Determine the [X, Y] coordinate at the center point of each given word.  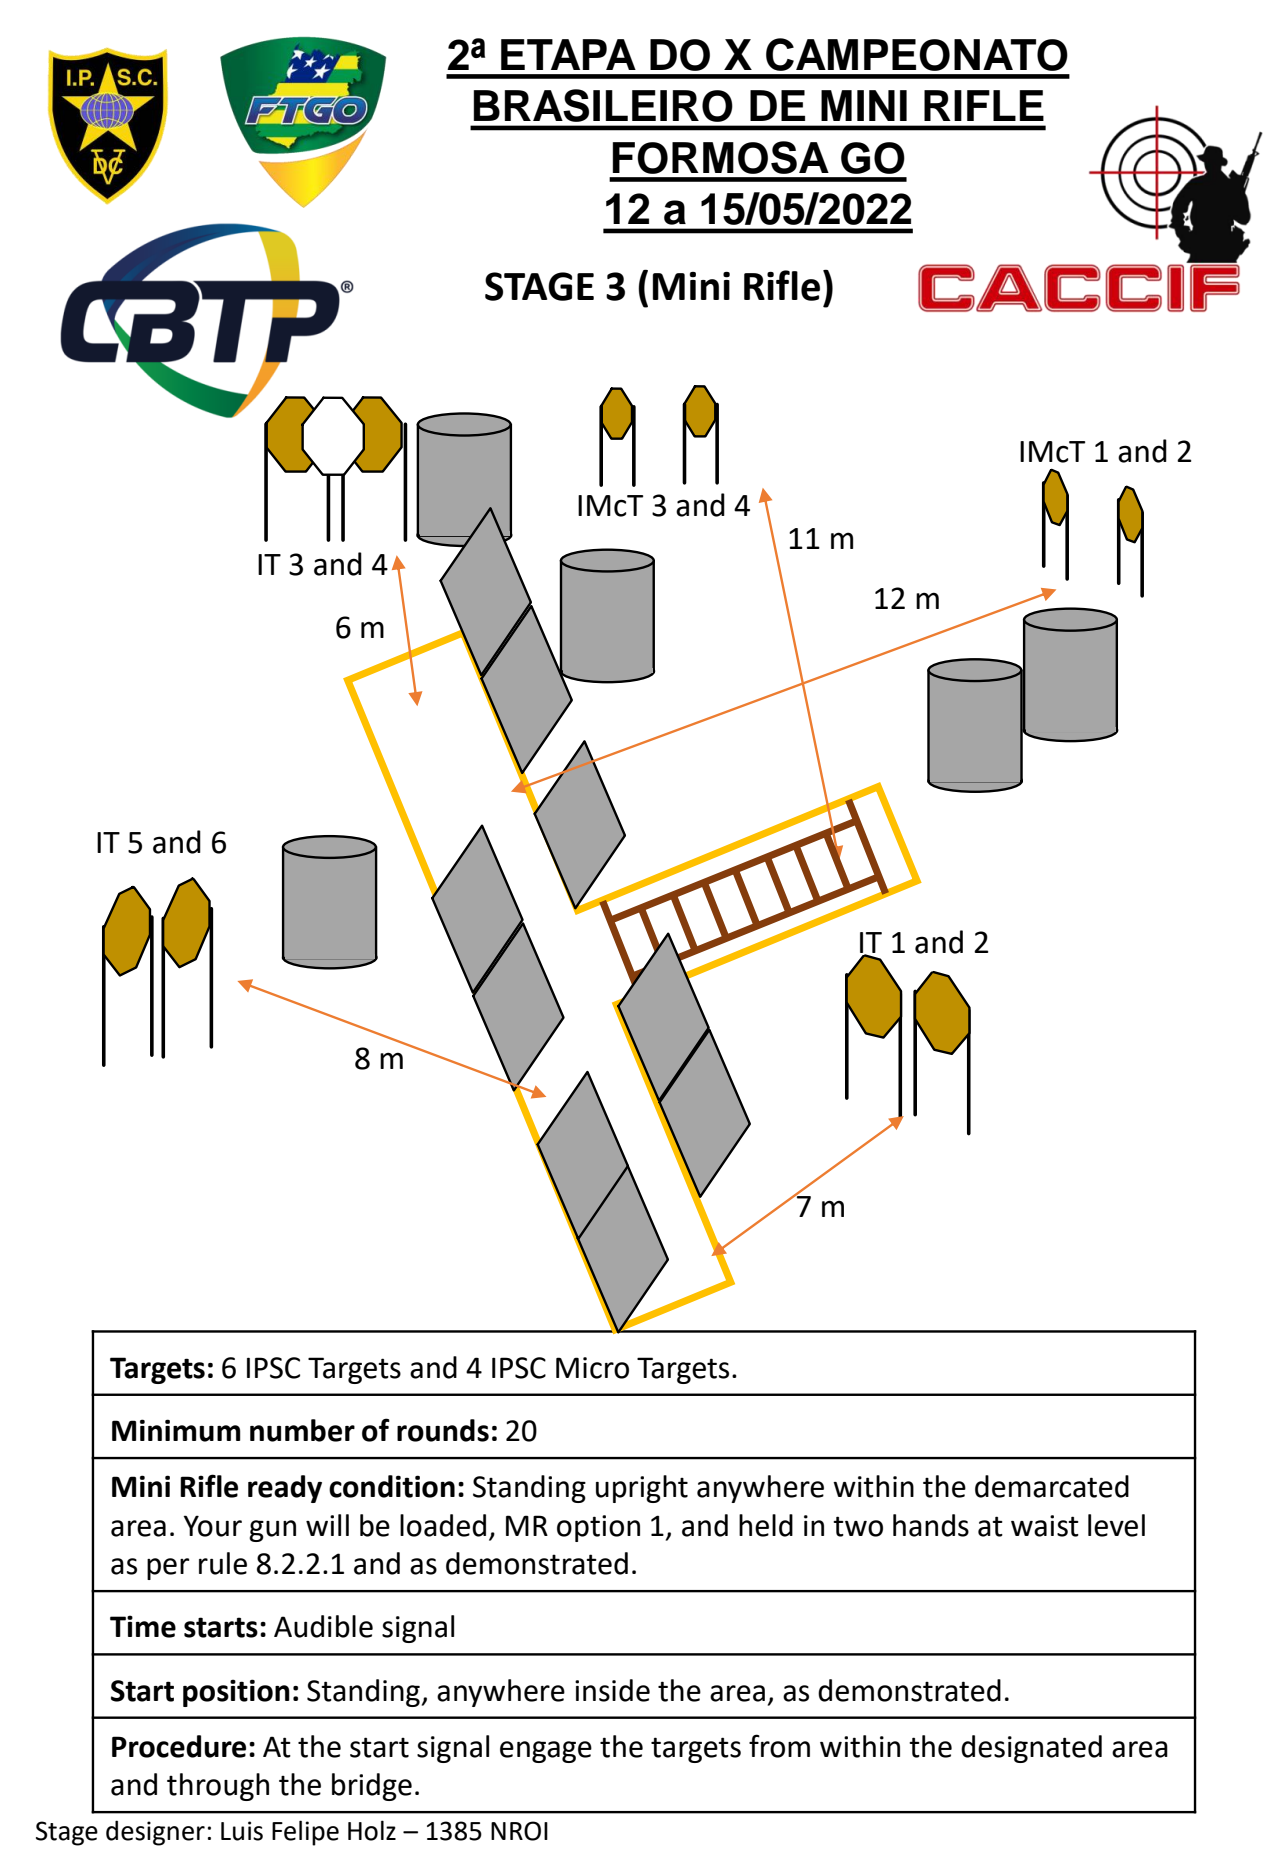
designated [1031, 1749]
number [302, 1430]
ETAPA [568, 54]
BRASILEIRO [603, 105]
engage [546, 1752]
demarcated [1052, 1486]
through [218, 1787]
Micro [592, 1368]
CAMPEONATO [917, 54]
